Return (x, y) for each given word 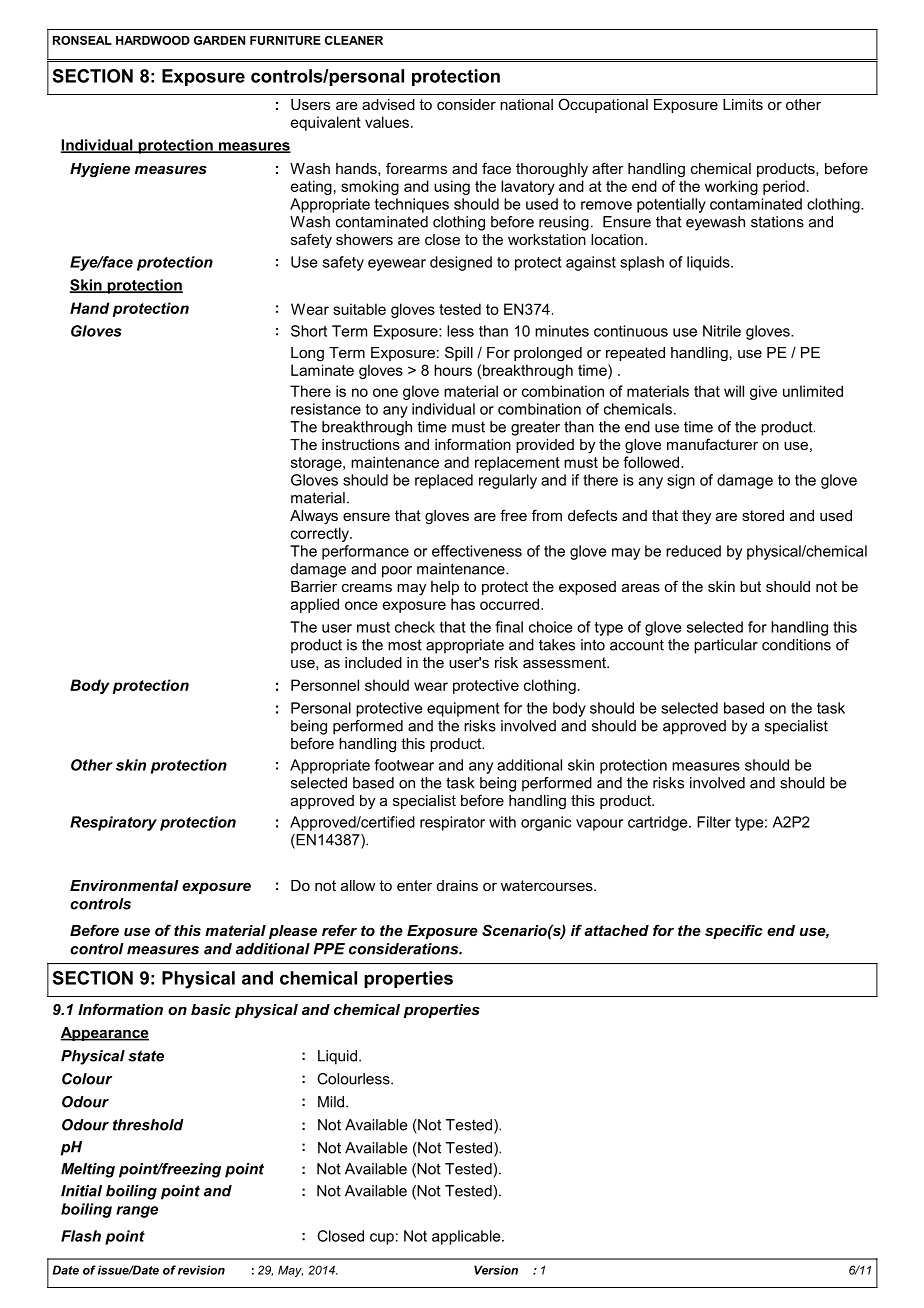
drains (457, 885)
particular (726, 646)
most (405, 645)
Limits (743, 104)
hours (453, 370)
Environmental (124, 885)
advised (388, 104)
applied (315, 605)
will (734, 391)
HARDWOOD (153, 40)
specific (734, 931)
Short (309, 331)
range (137, 1212)
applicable (467, 1237)
